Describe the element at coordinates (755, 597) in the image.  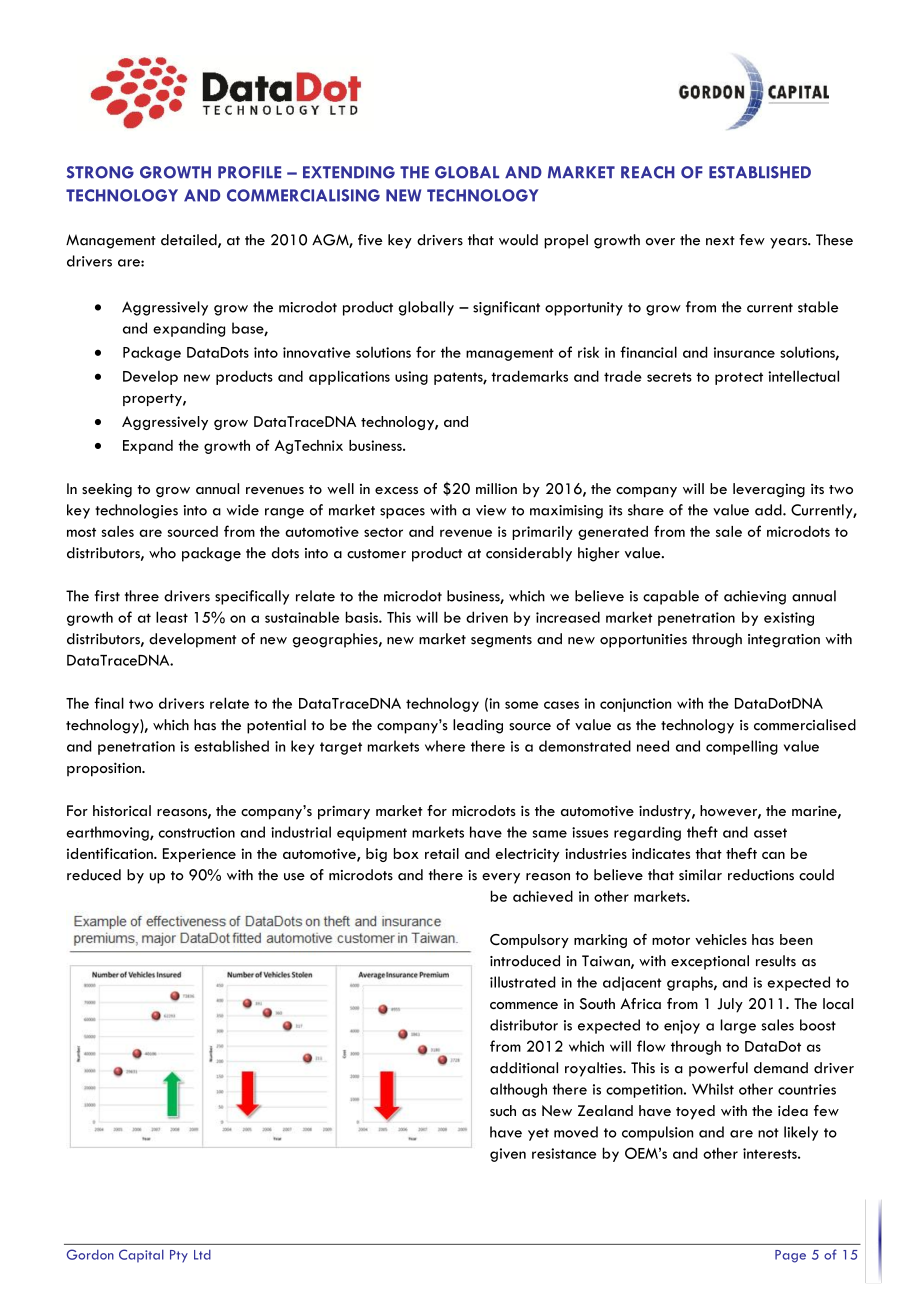
I see `achieving` at that location.
